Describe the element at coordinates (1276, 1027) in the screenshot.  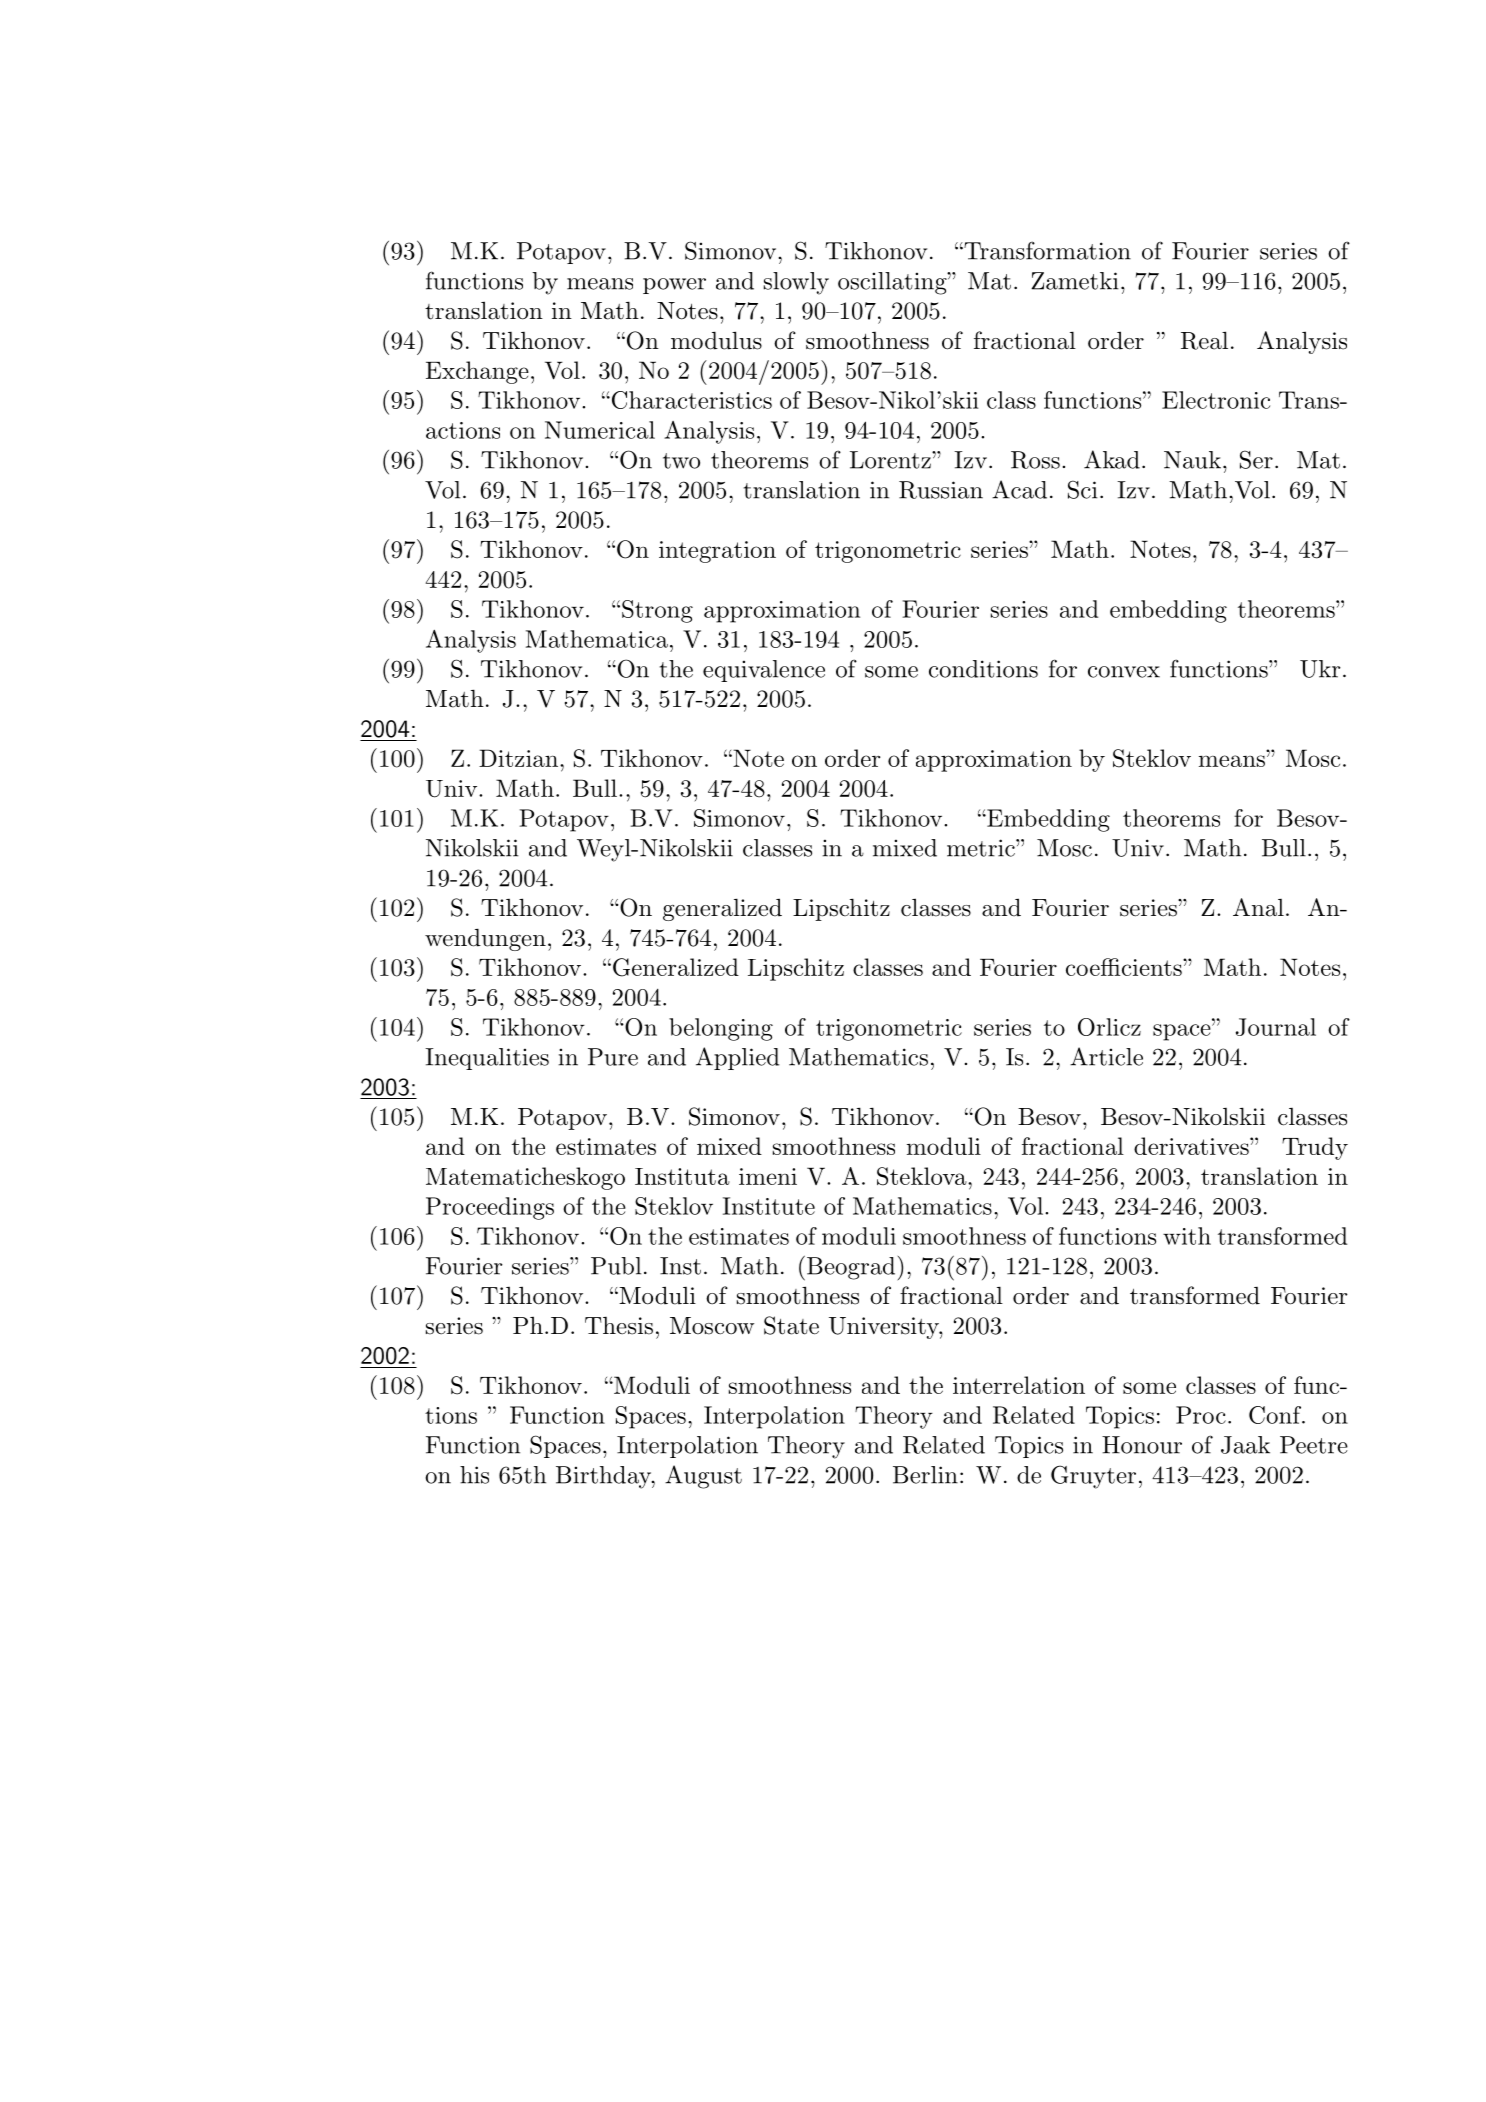
I see `Journal` at that location.
